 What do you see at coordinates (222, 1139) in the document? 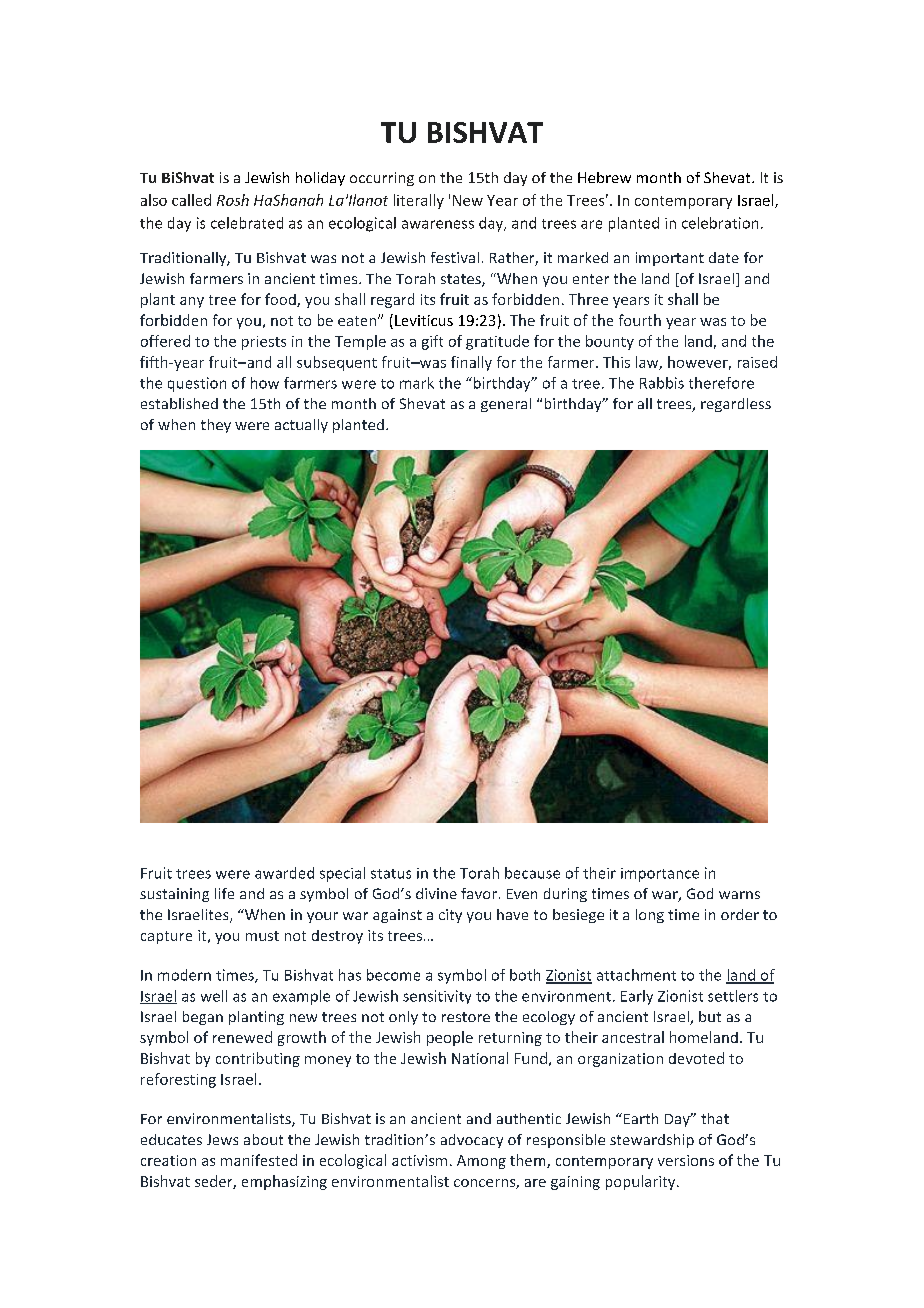
I see `Jews` at bounding box center [222, 1139].
